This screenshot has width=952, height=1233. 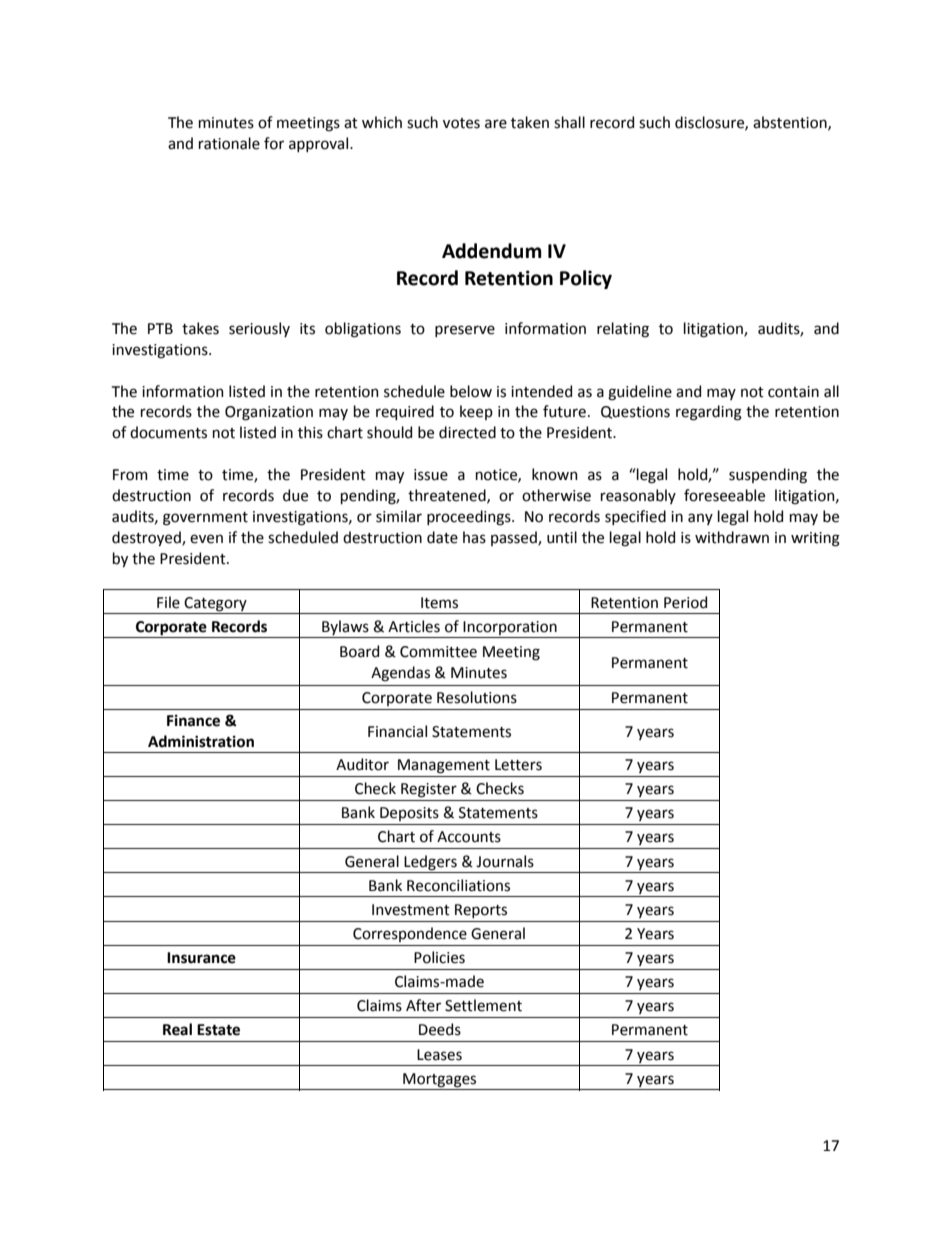 I want to click on Management, so click(x=444, y=766).
